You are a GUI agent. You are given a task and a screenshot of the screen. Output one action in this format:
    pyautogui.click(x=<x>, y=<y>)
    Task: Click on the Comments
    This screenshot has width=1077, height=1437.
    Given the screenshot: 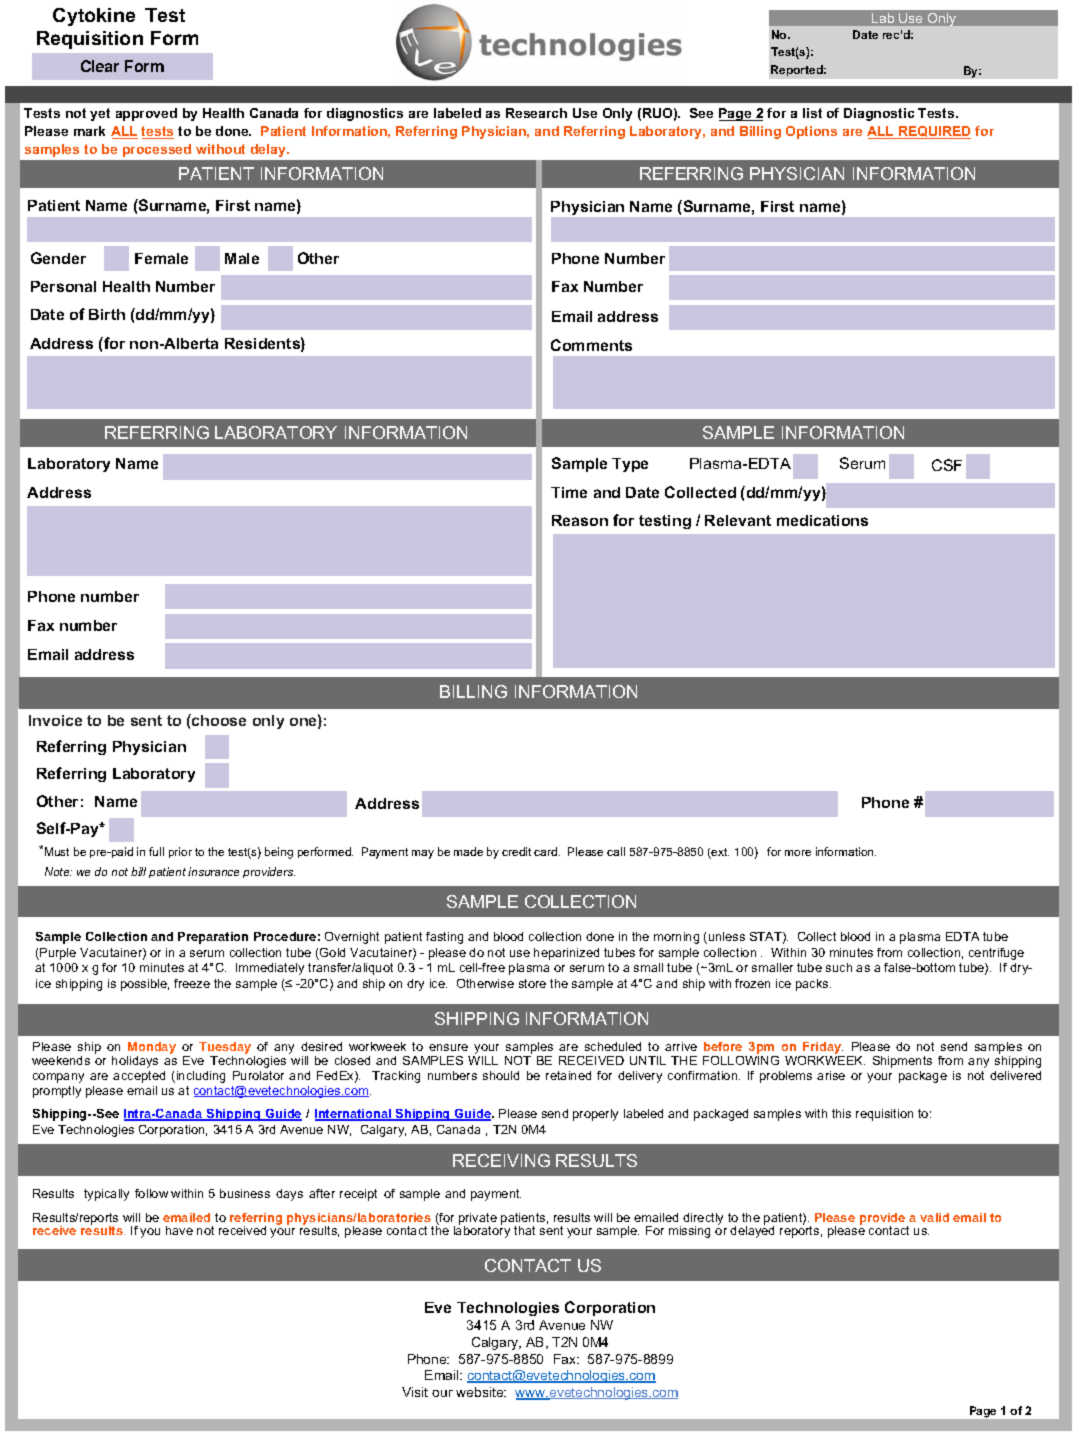 What is the action you would take?
    pyautogui.click(x=591, y=345)
